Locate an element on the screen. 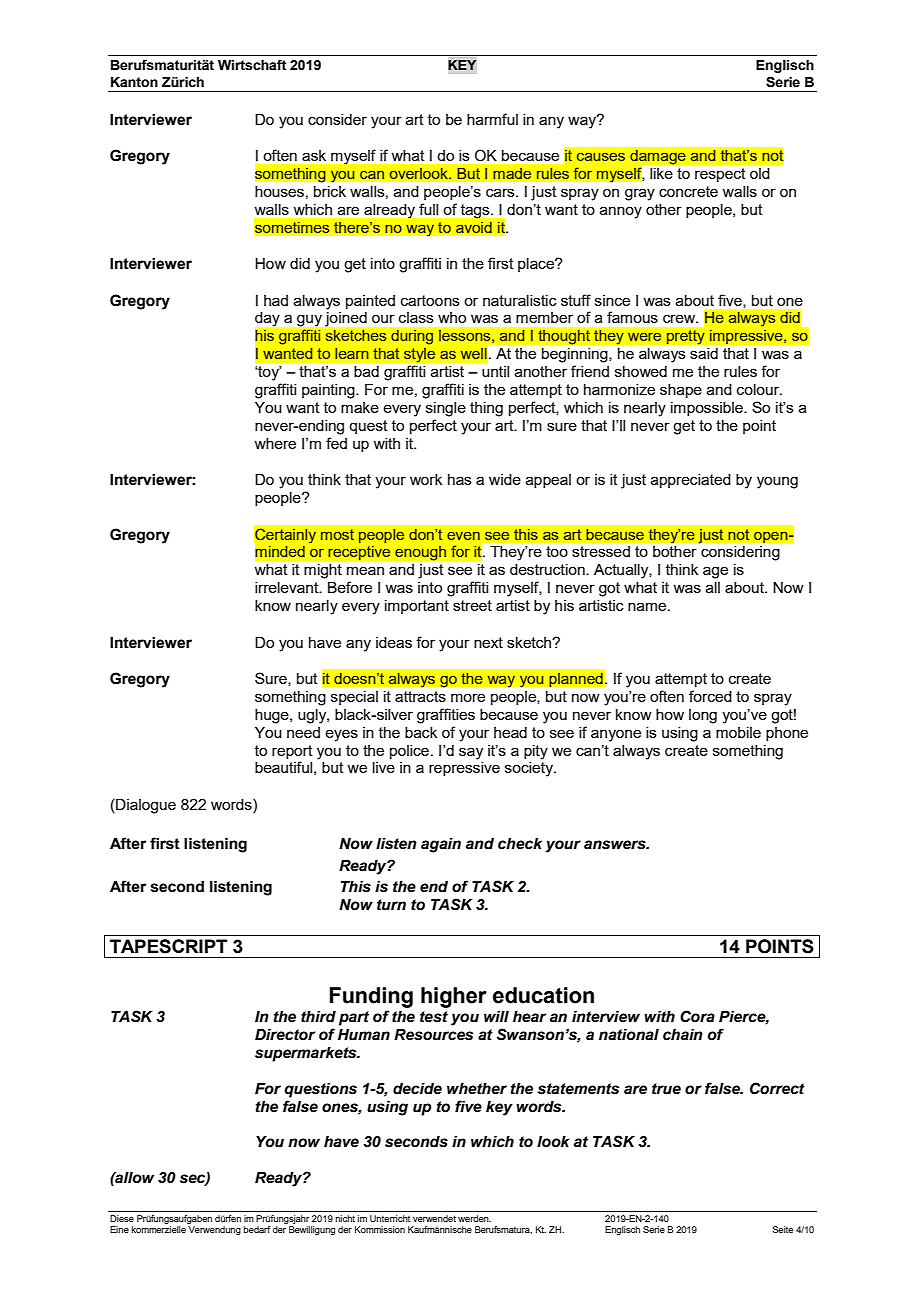 This screenshot has height=1308, width=924. name is located at coordinates (648, 606).
